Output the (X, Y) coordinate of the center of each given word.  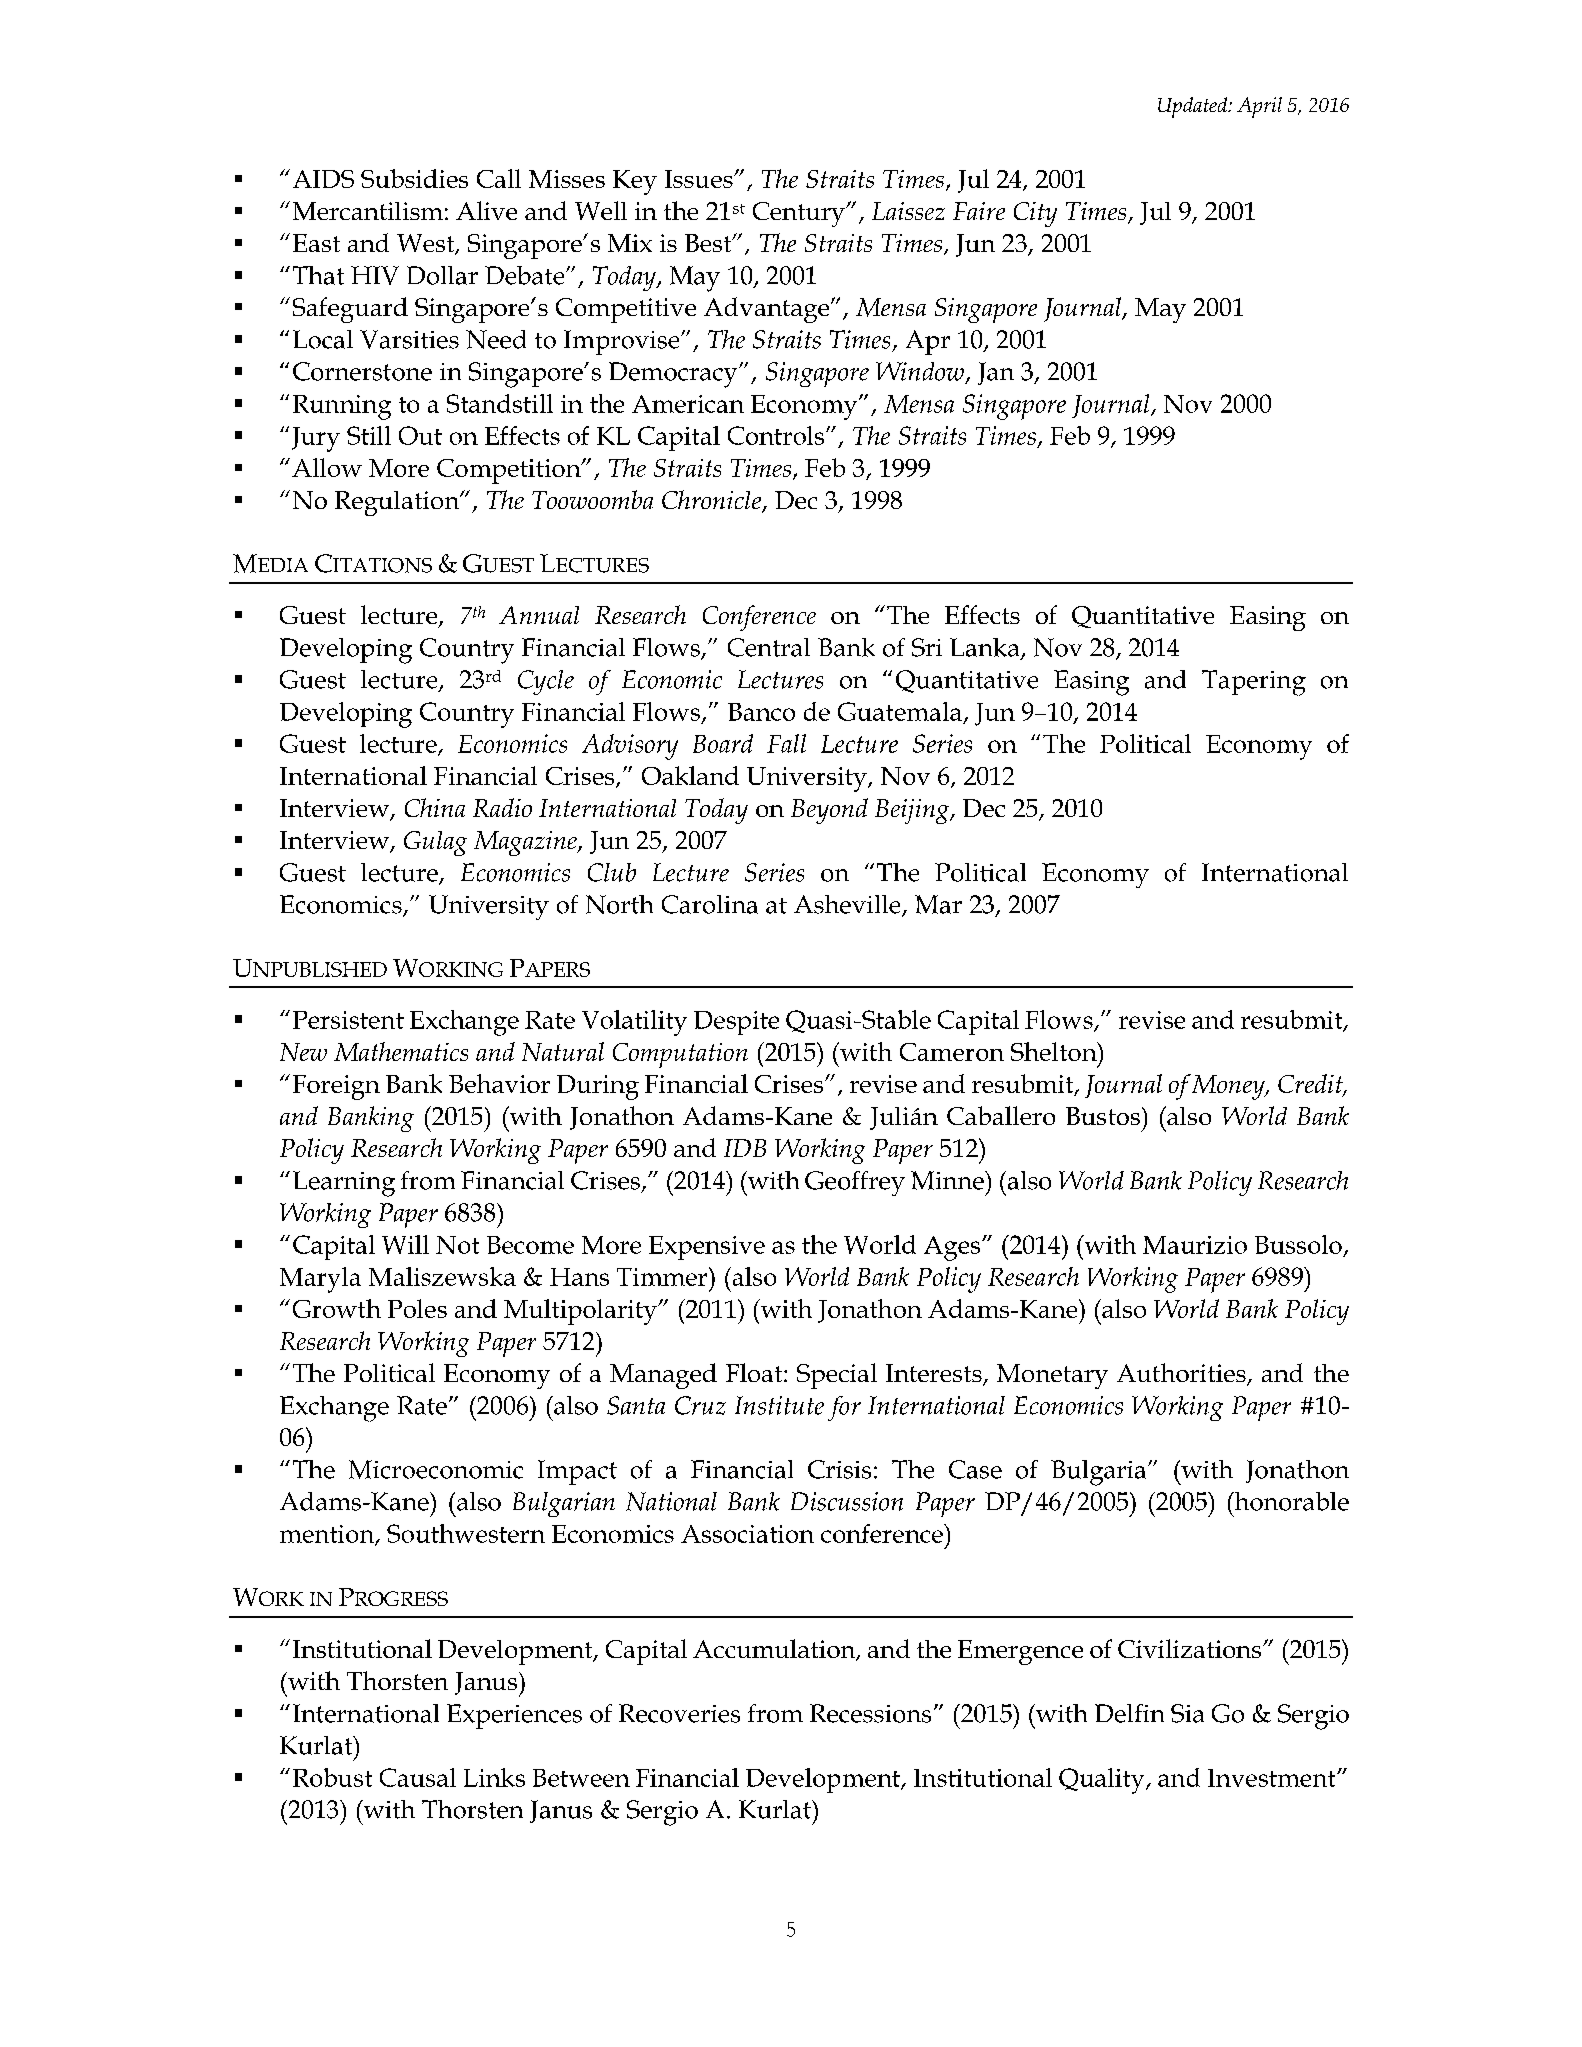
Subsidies (414, 178)
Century (800, 214)
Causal (418, 1777)
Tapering (1254, 683)
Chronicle (713, 501)
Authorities (1182, 1374)
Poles (417, 1308)
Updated (1194, 107)
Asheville (848, 905)
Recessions (870, 1713)
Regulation (398, 503)
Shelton (1055, 1051)
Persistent (348, 1020)
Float (755, 1372)
